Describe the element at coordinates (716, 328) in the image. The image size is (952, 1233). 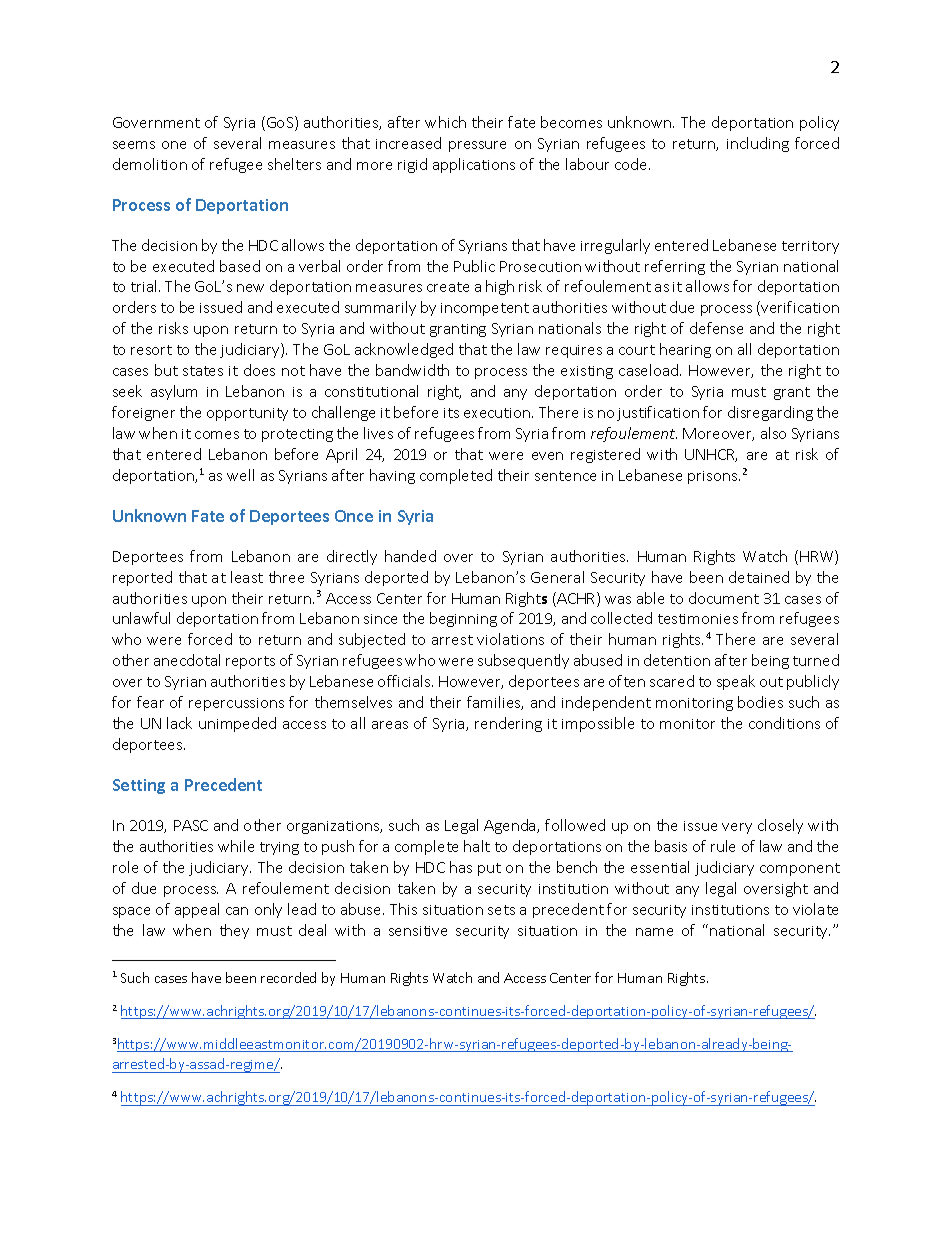
I see `defense` at that location.
